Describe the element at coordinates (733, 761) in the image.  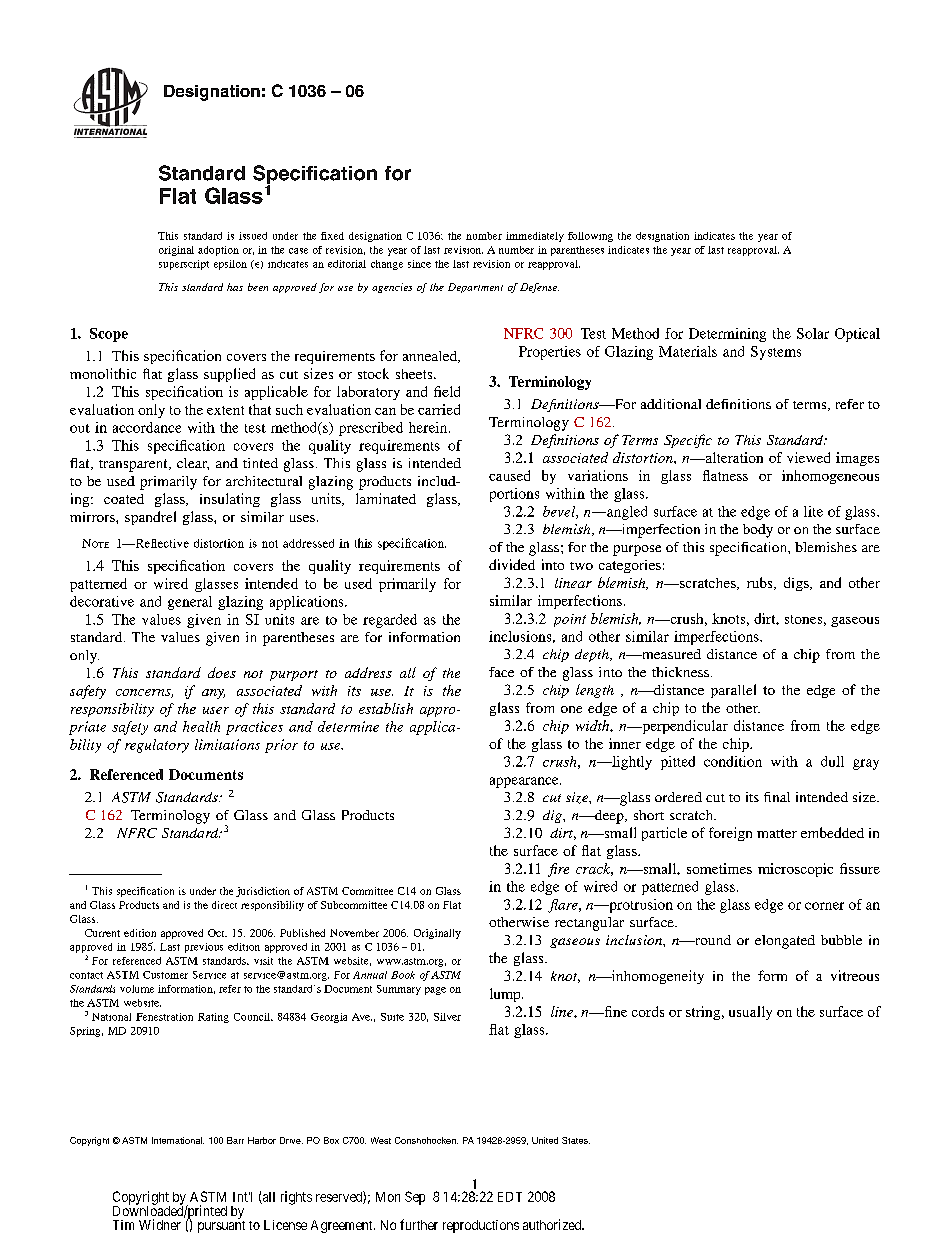
I see `condition` at that location.
